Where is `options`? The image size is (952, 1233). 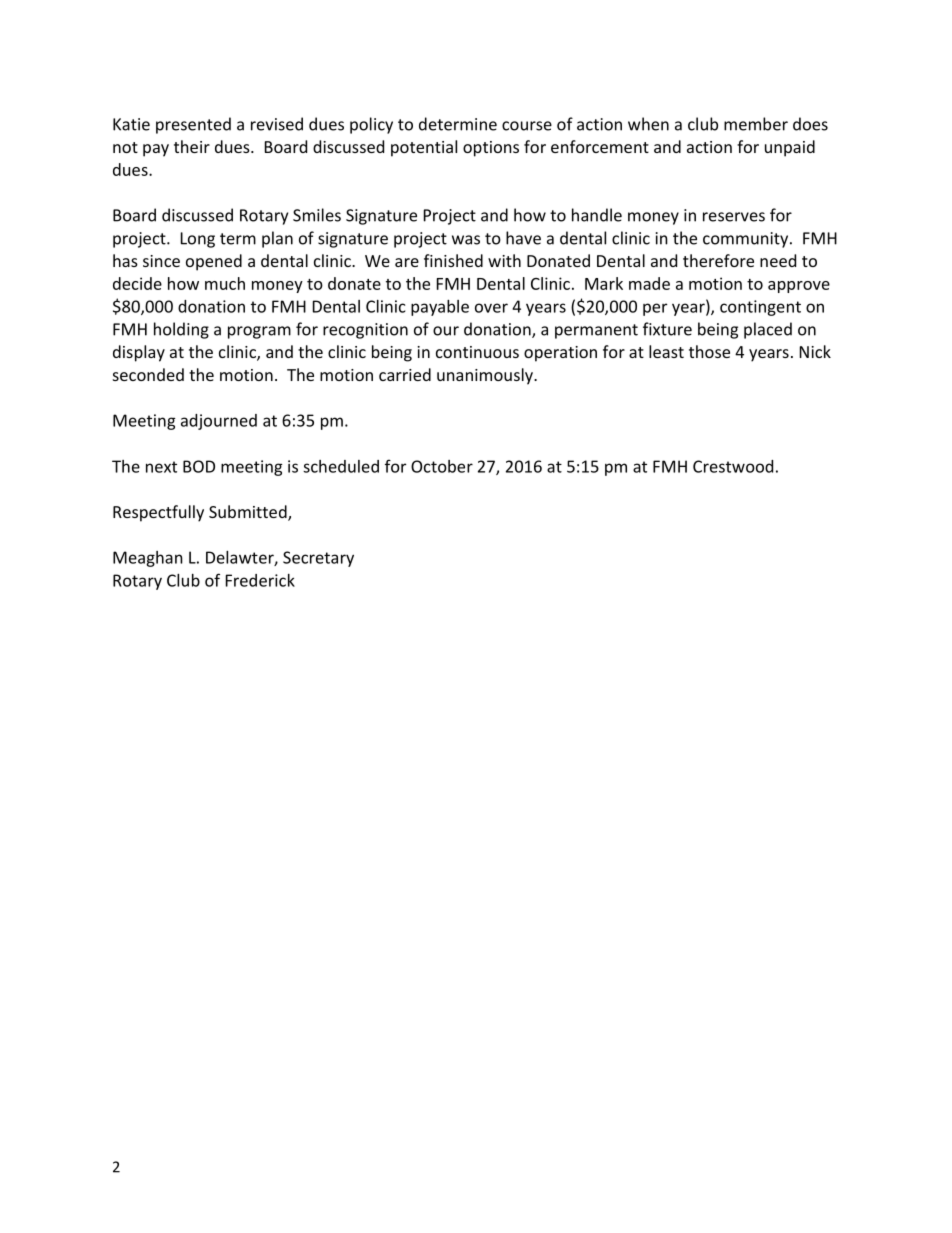 options is located at coordinates (491, 149).
